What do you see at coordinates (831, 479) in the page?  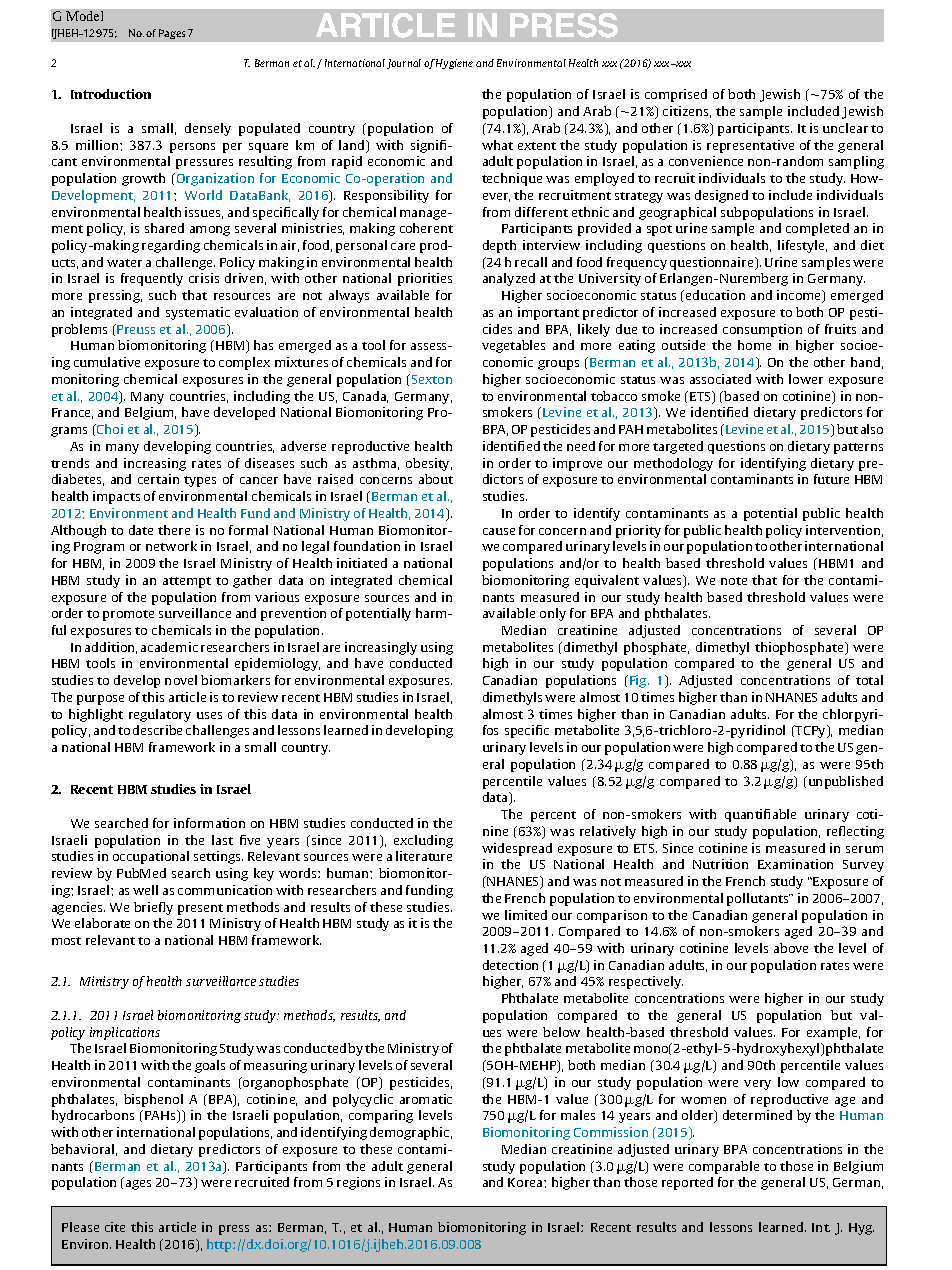 I see `future` at bounding box center [831, 479].
